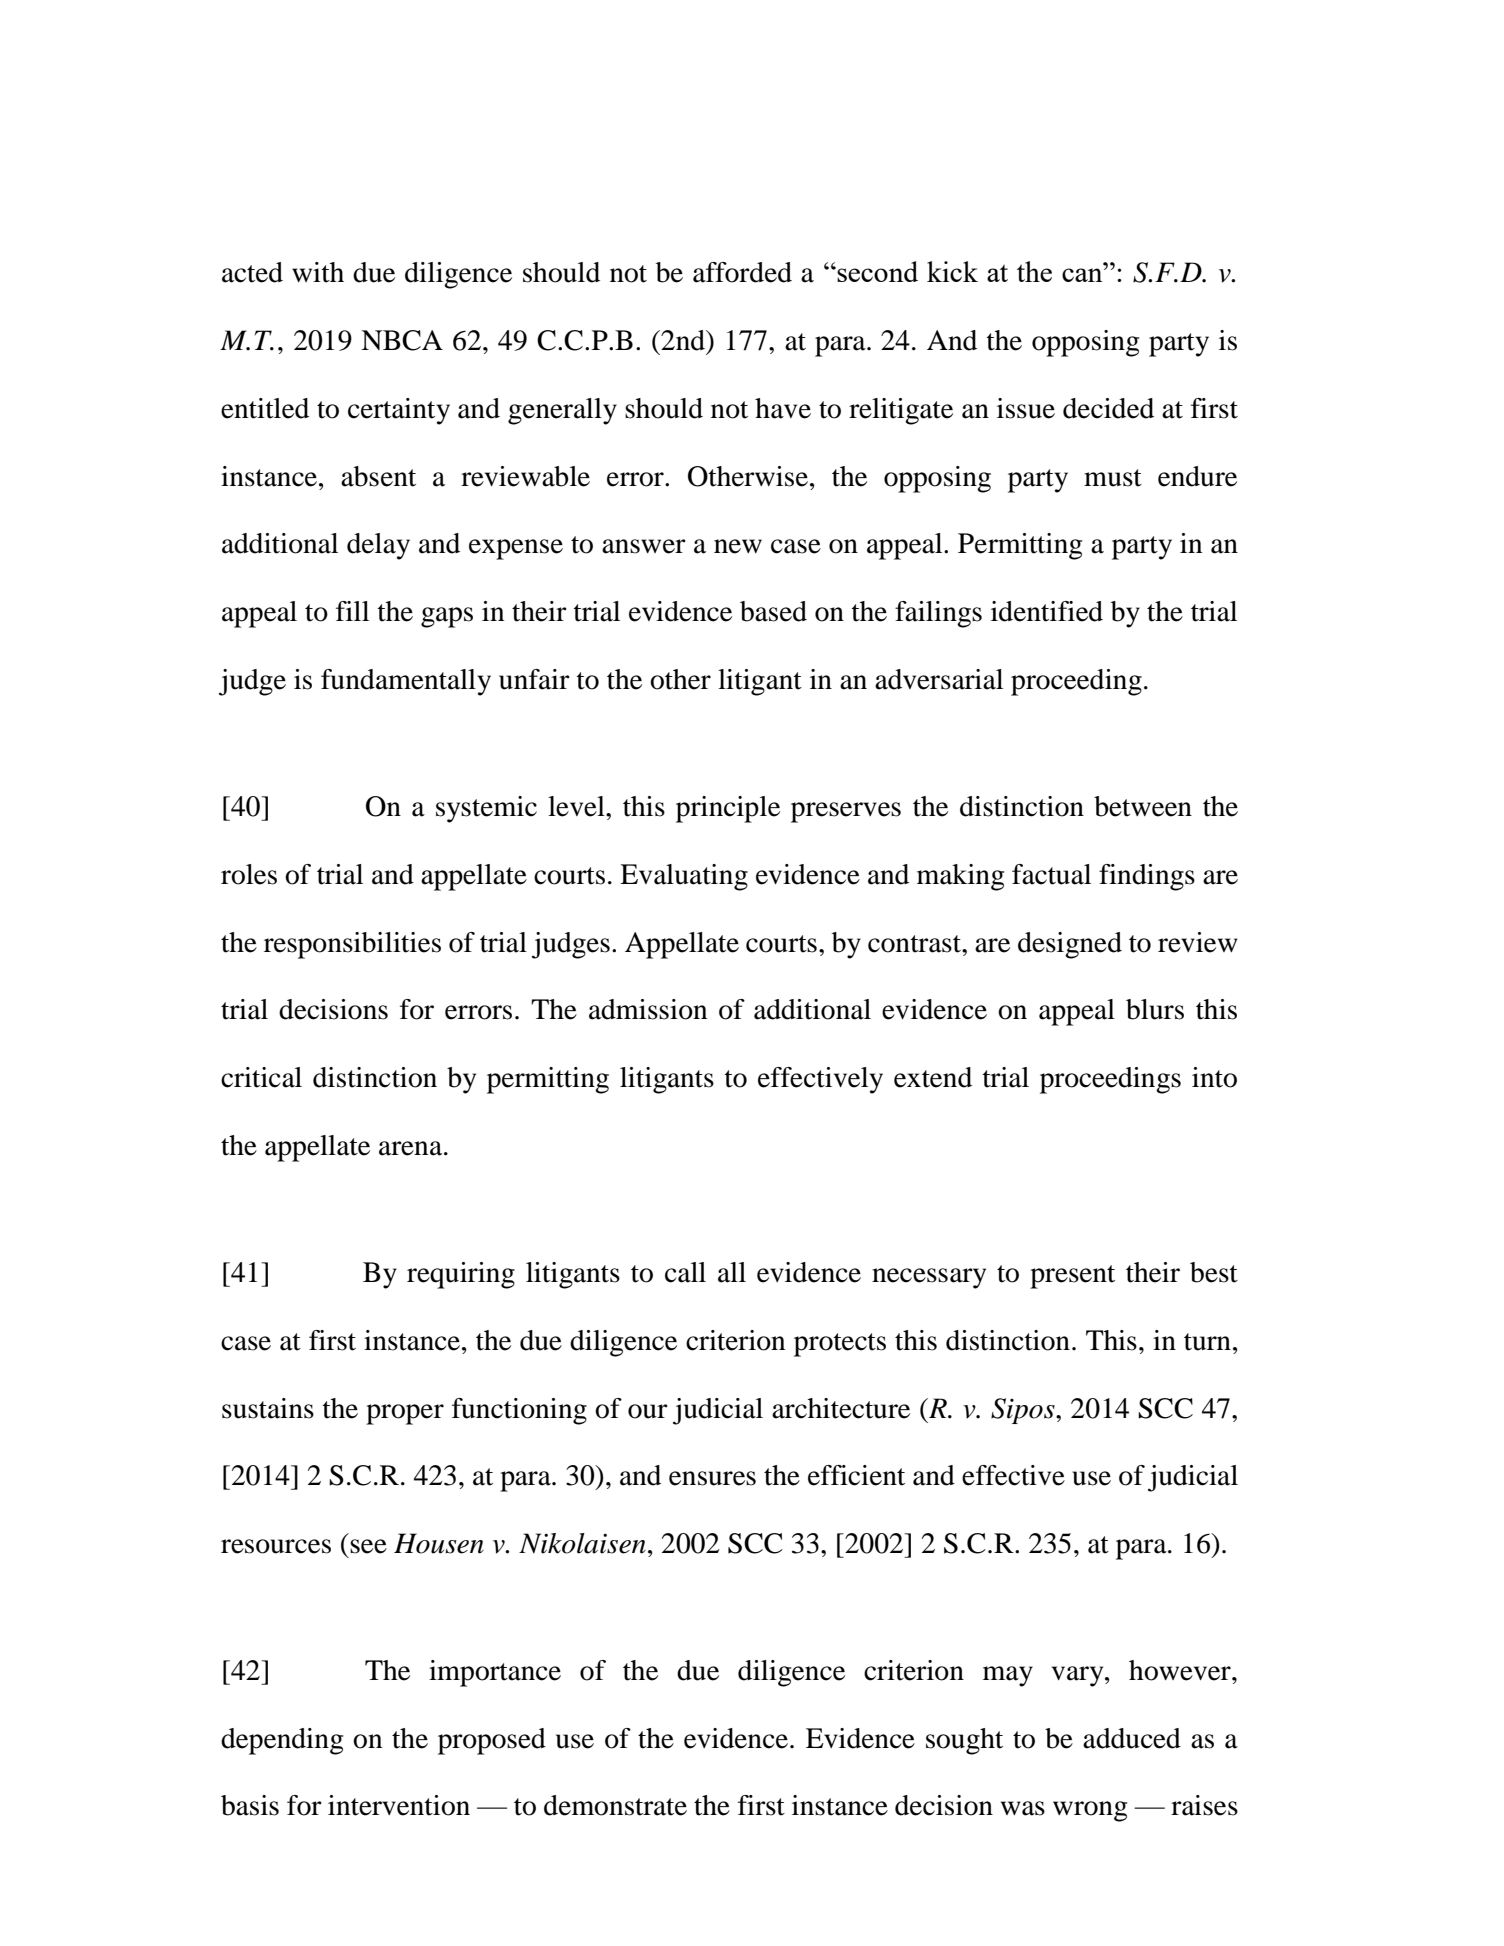 The height and width of the screenshot is (1946, 1504). I want to click on requiring, so click(461, 1275).
